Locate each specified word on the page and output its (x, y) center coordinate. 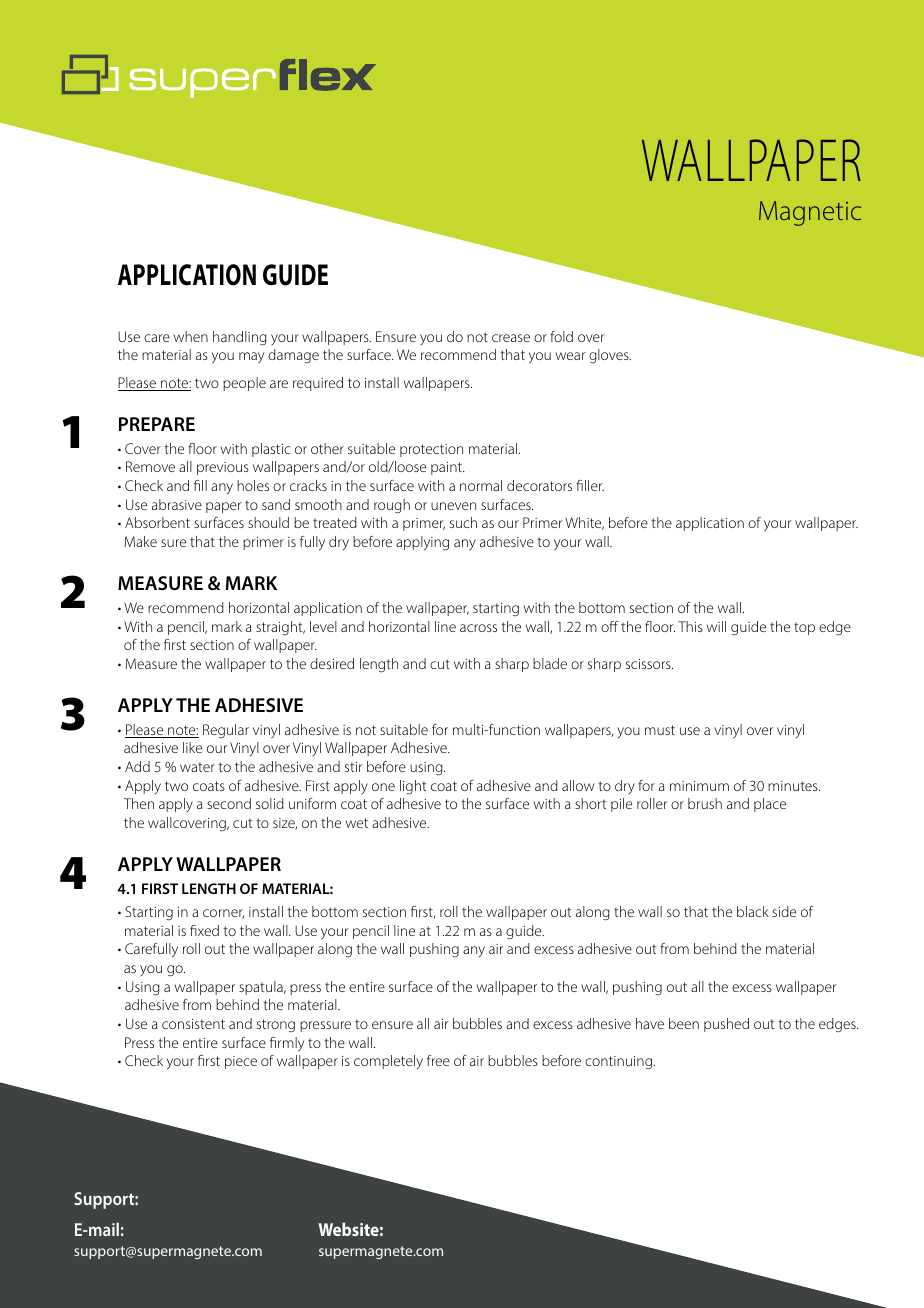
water (197, 767)
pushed (726, 1025)
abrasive (177, 504)
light (413, 787)
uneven (453, 506)
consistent (193, 1024)
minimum (699, 786)
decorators (539, 485)
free (438, 1060)
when (191, 336)
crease (511, 338)
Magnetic (810, 213)
